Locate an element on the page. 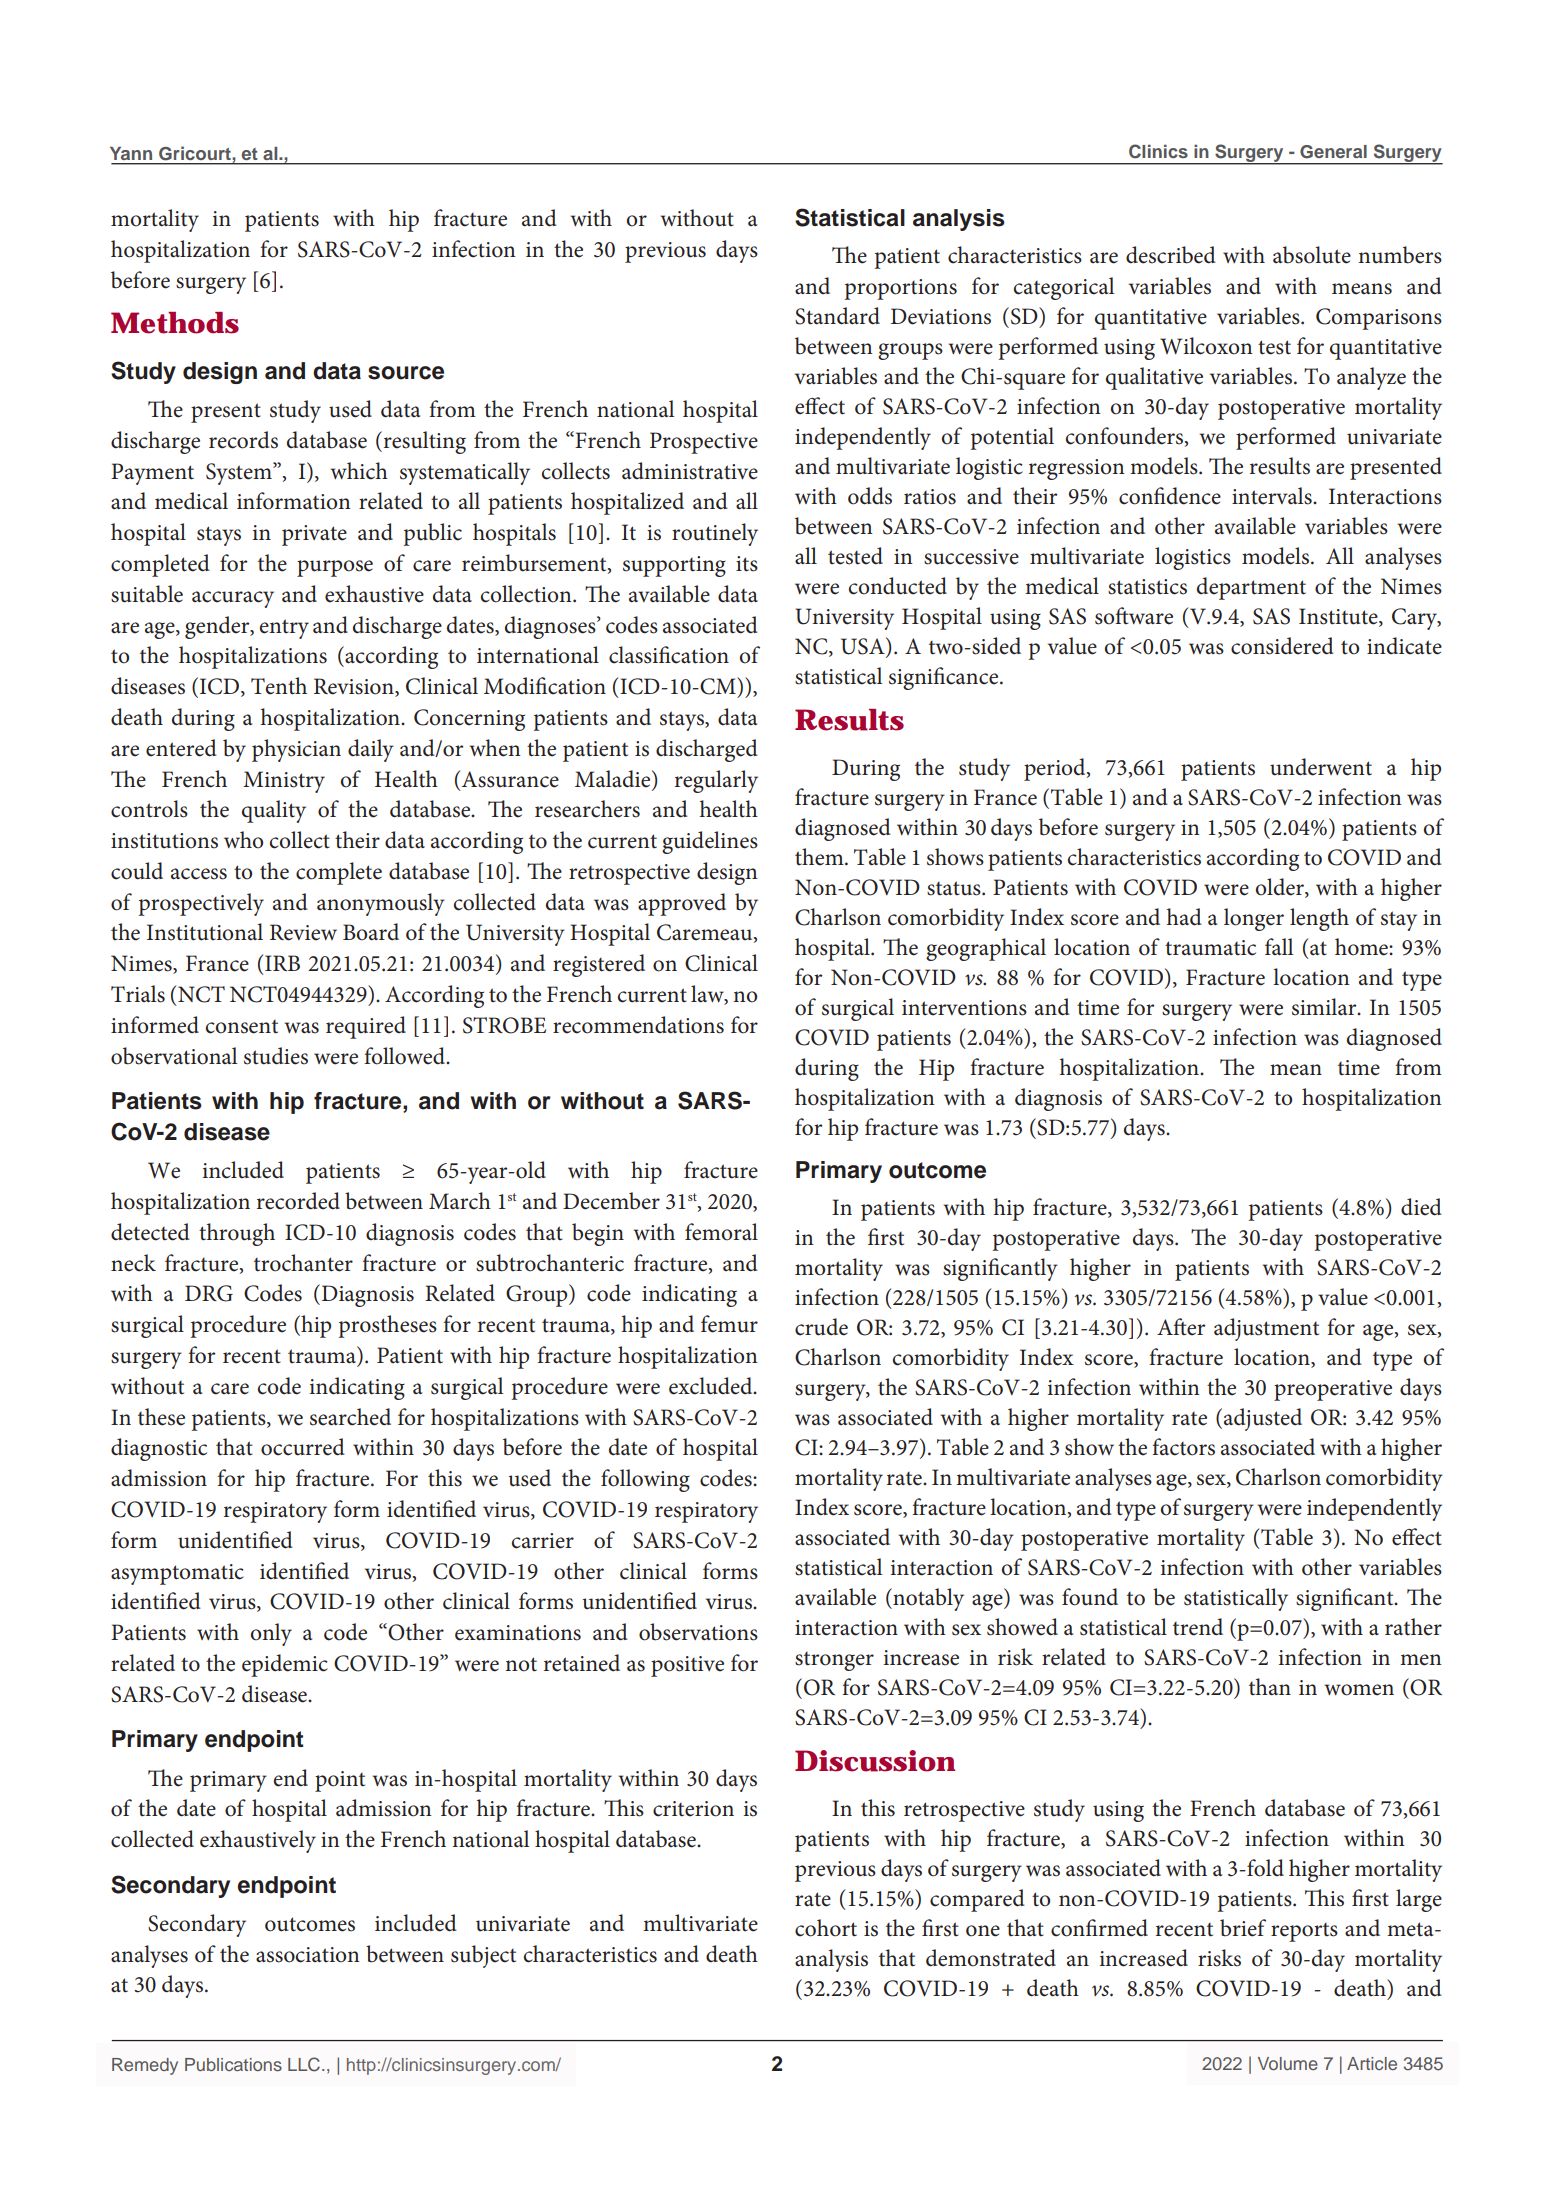 Image resolution: width=1553 pixels, height=2197 pixels. studies is located at coordinates (276, 1056).
